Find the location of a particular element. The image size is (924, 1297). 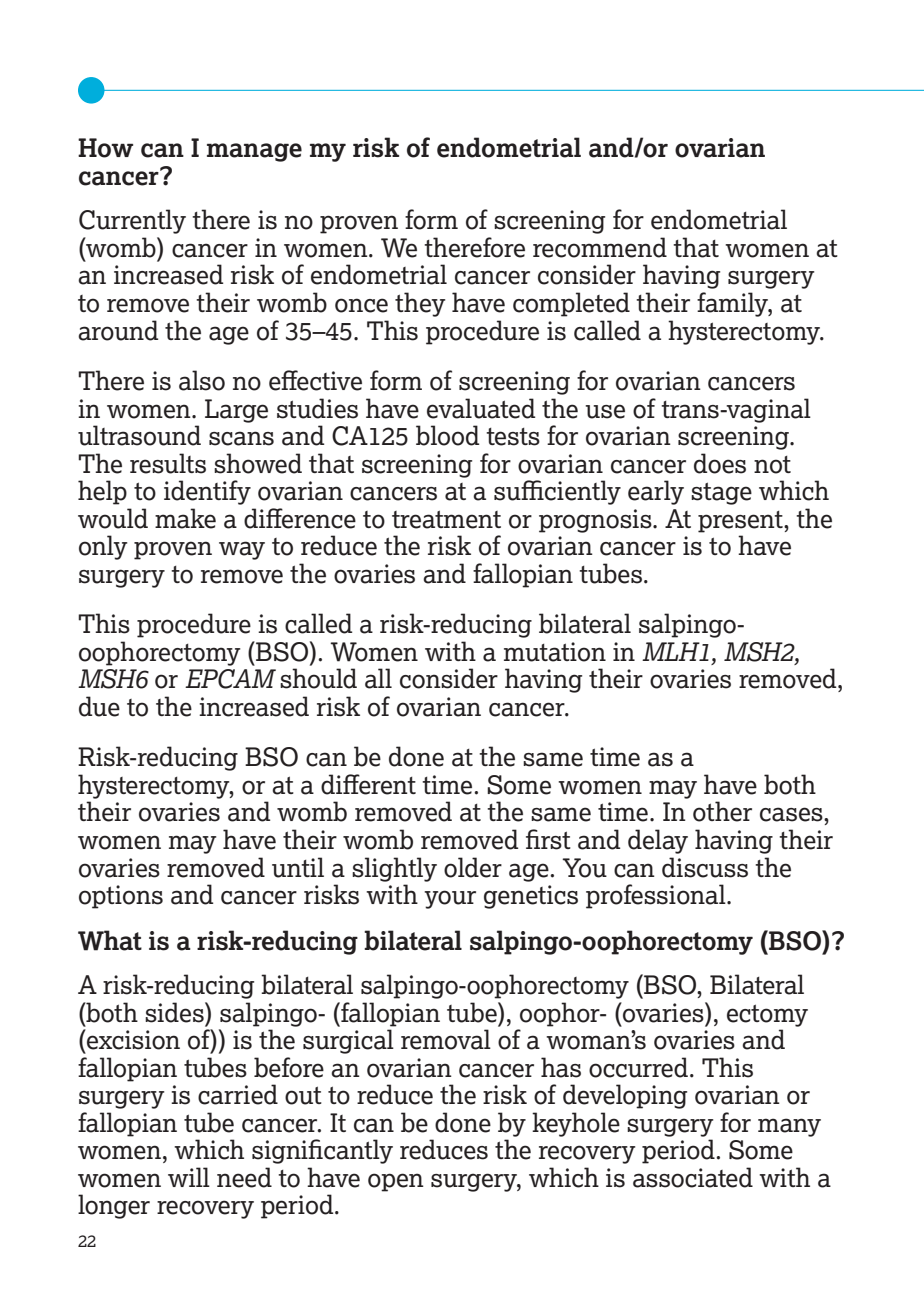

does is located at coordinates (720, 463).
